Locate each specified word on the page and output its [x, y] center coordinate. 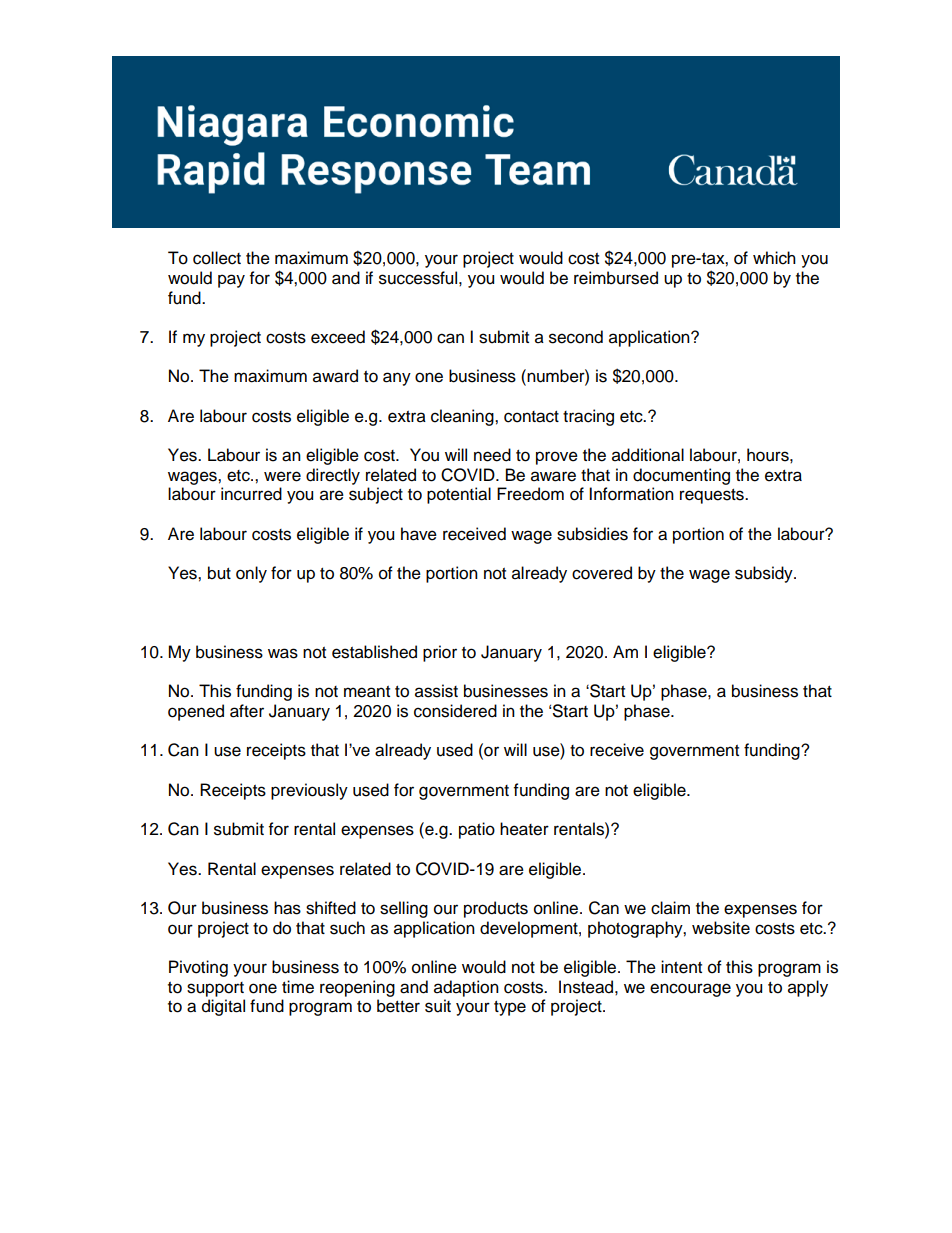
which [774, 258]
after [247, 711]
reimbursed [616, 278]
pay [231, 281]
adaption [466, 988]
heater [524, 829]
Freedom [530, 494]
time [298, 987]
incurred [251, 494]
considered [455, 711]
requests [713, 496]
